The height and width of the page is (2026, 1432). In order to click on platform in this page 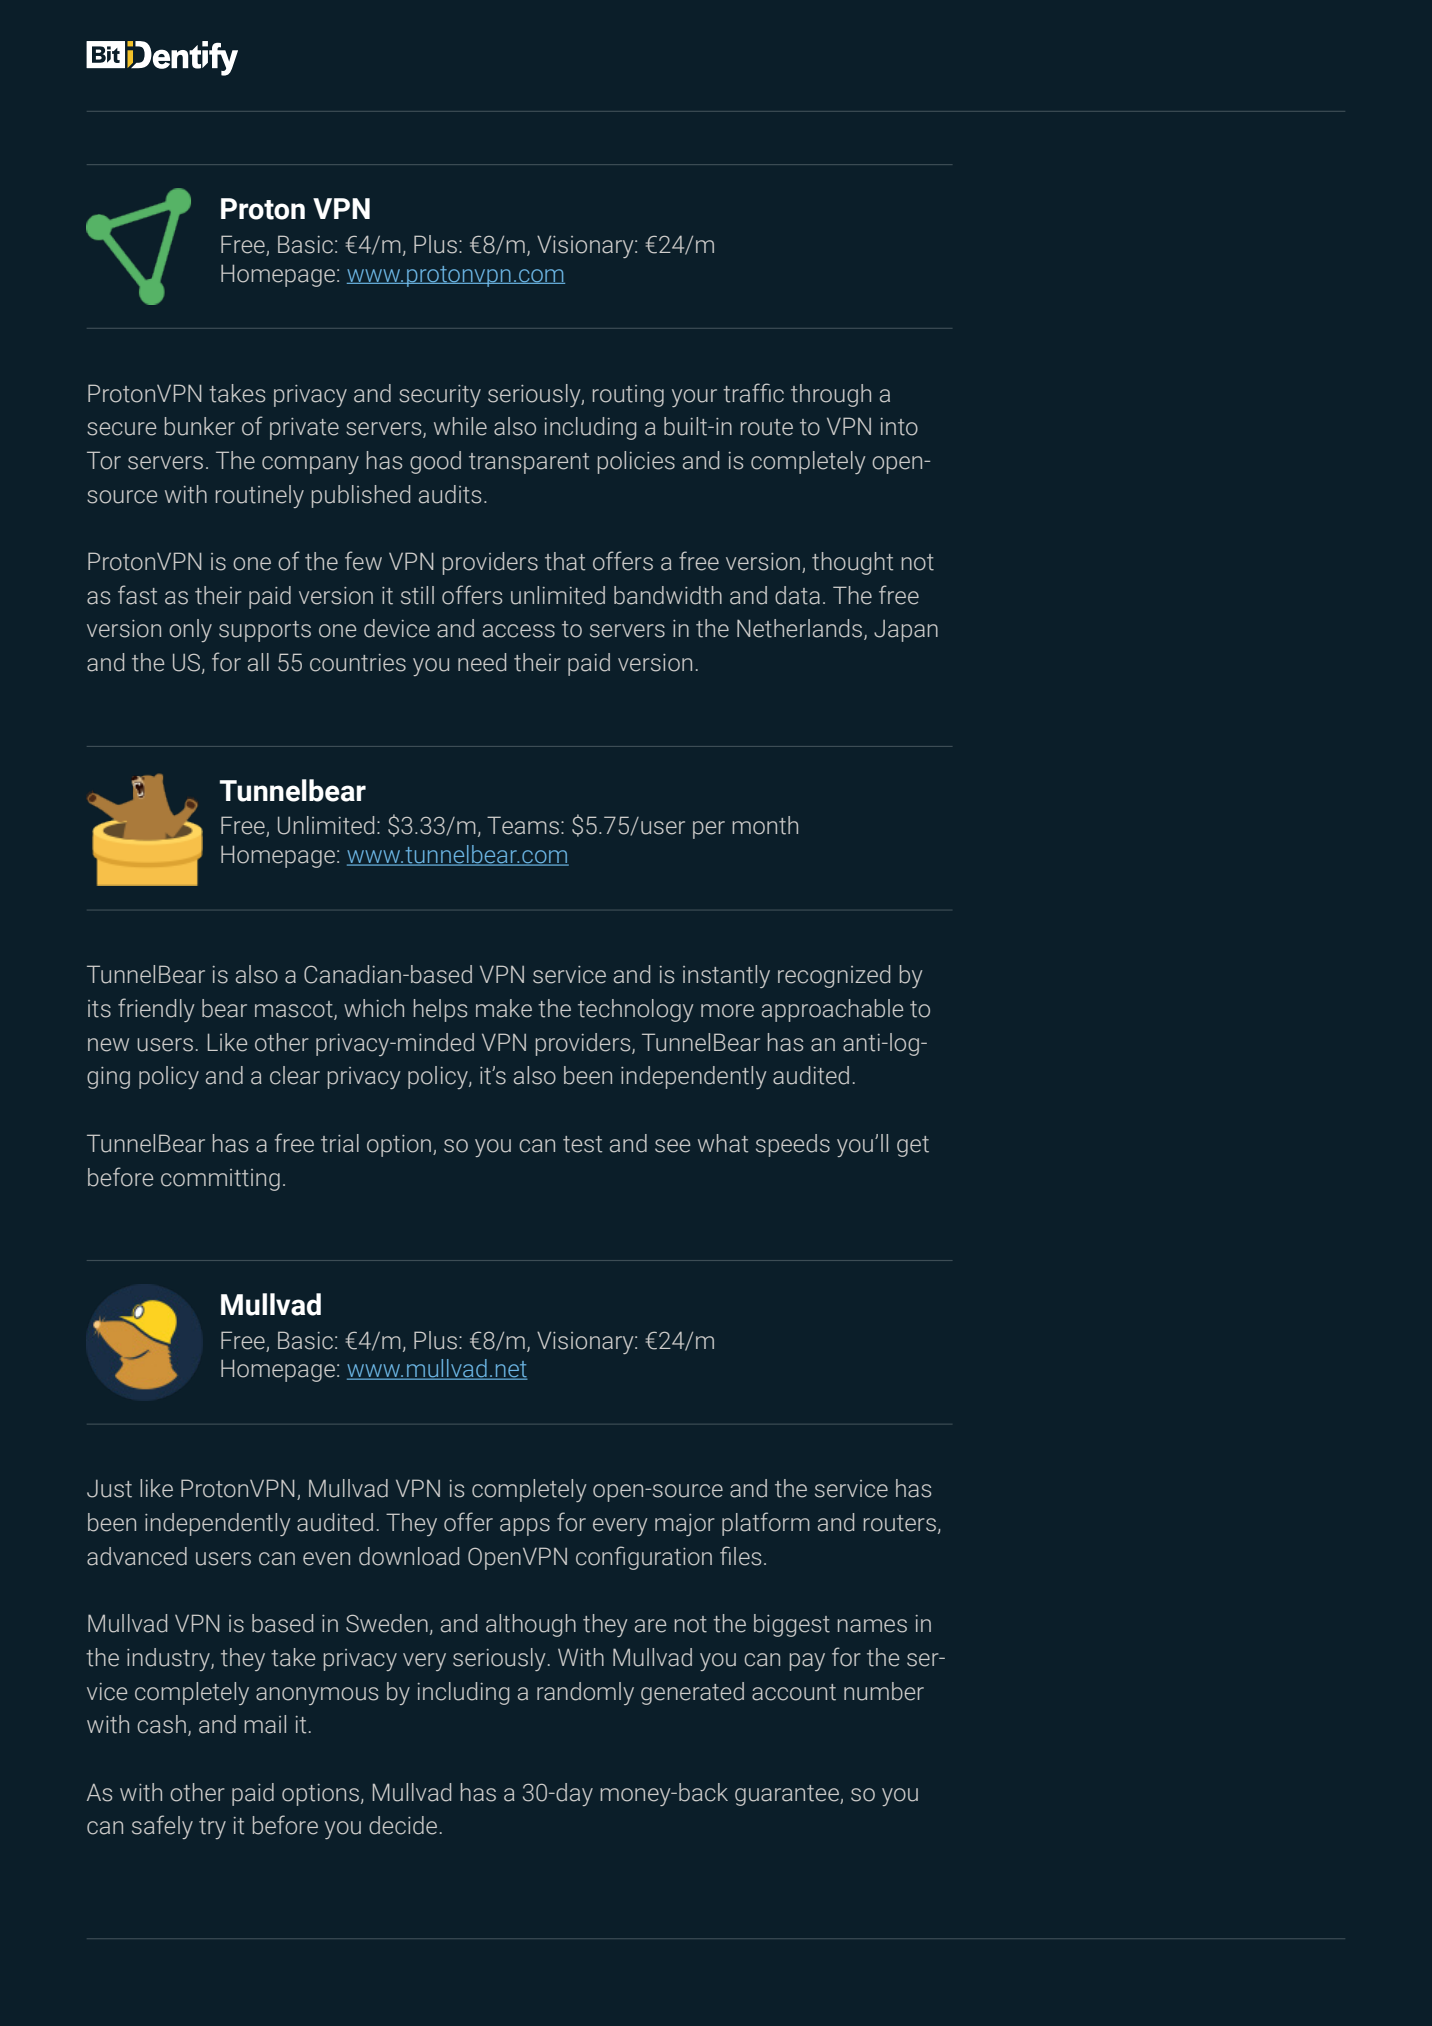, I will do `click(766, 1524)`.
